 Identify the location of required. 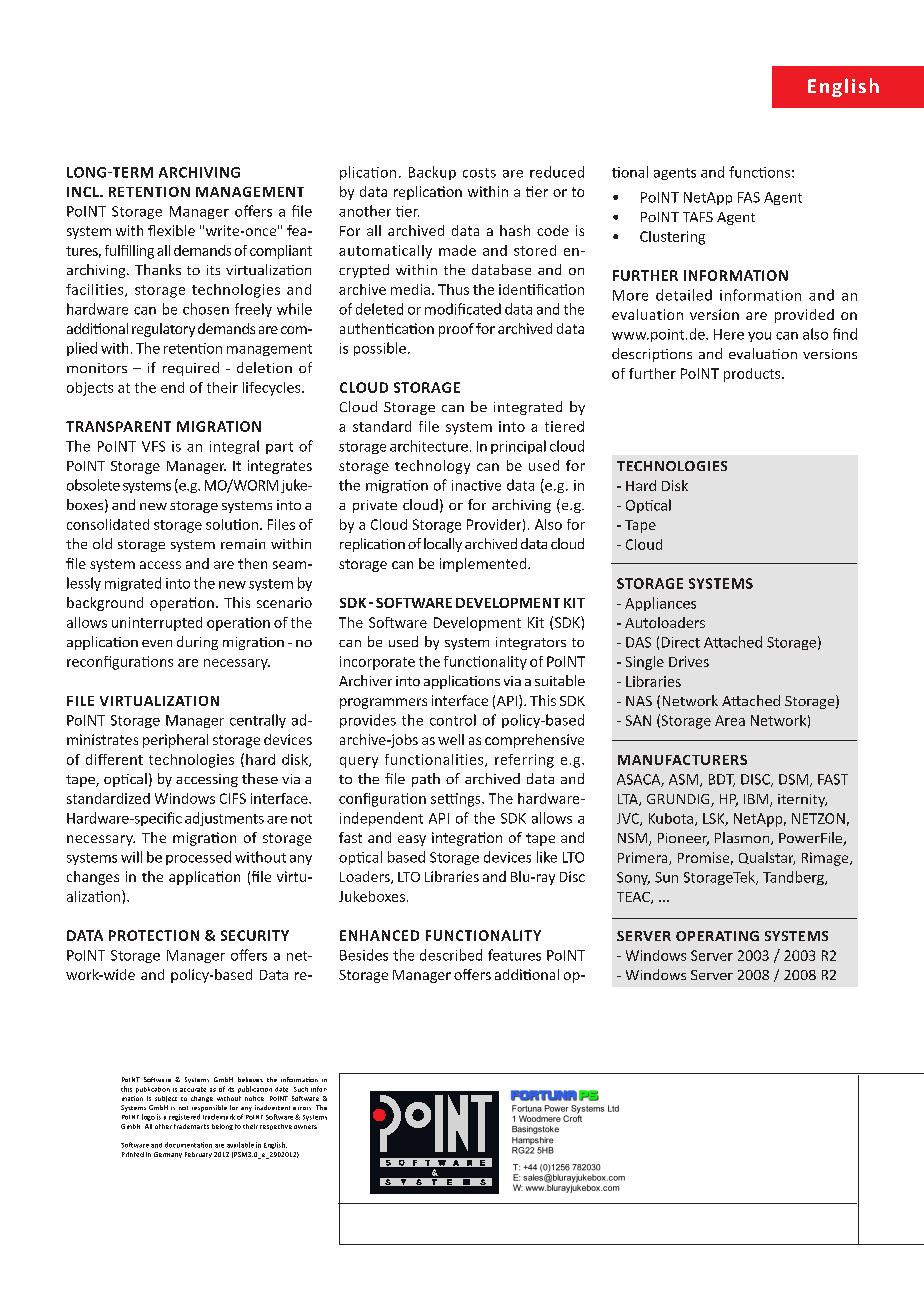
(191, 369).
